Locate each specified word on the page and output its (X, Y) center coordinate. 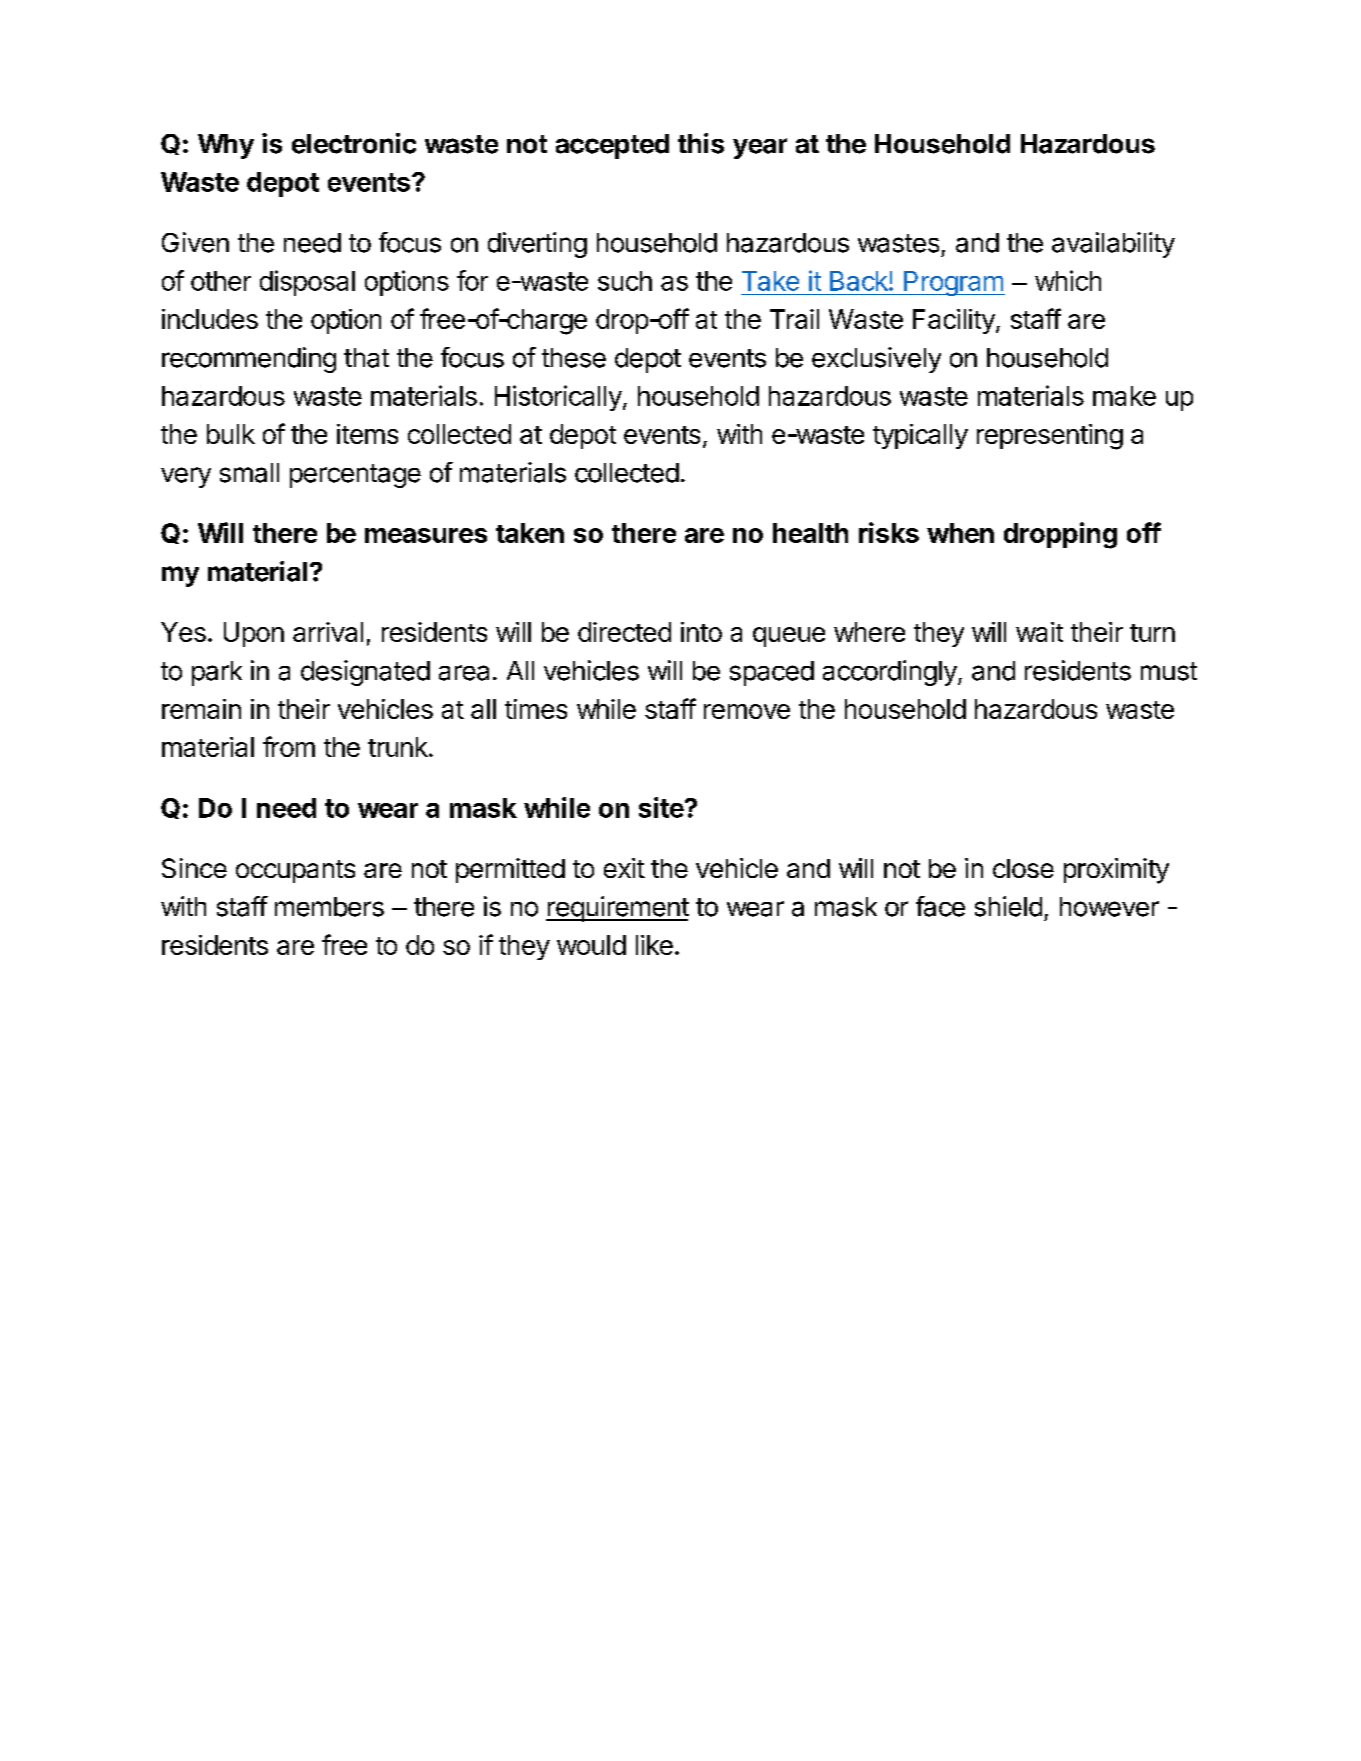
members (329, 907)
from (289, 746)
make (1124, 396)
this (701, 143)
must (1169, 671)
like (654, 945)
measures (426, 535)
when (960, 533)
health (810, 533)
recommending (249, 360)
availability (1113, 245)
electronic (354, 143)
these (574, 358)
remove (747, 711)
